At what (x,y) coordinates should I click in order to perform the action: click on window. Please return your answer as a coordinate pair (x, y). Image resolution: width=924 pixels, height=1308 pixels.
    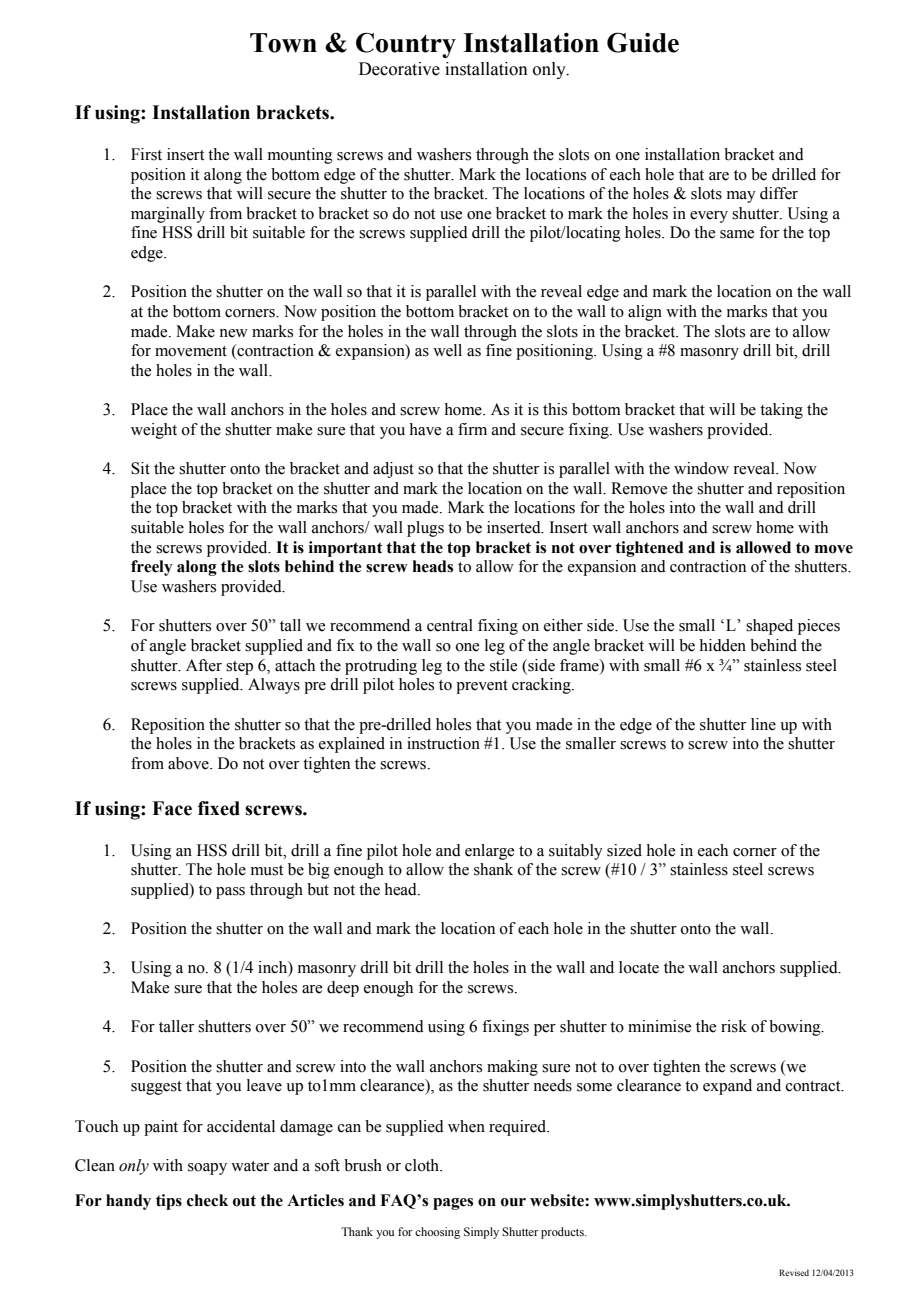
    Looking at the image, I should click on (701, 468).
